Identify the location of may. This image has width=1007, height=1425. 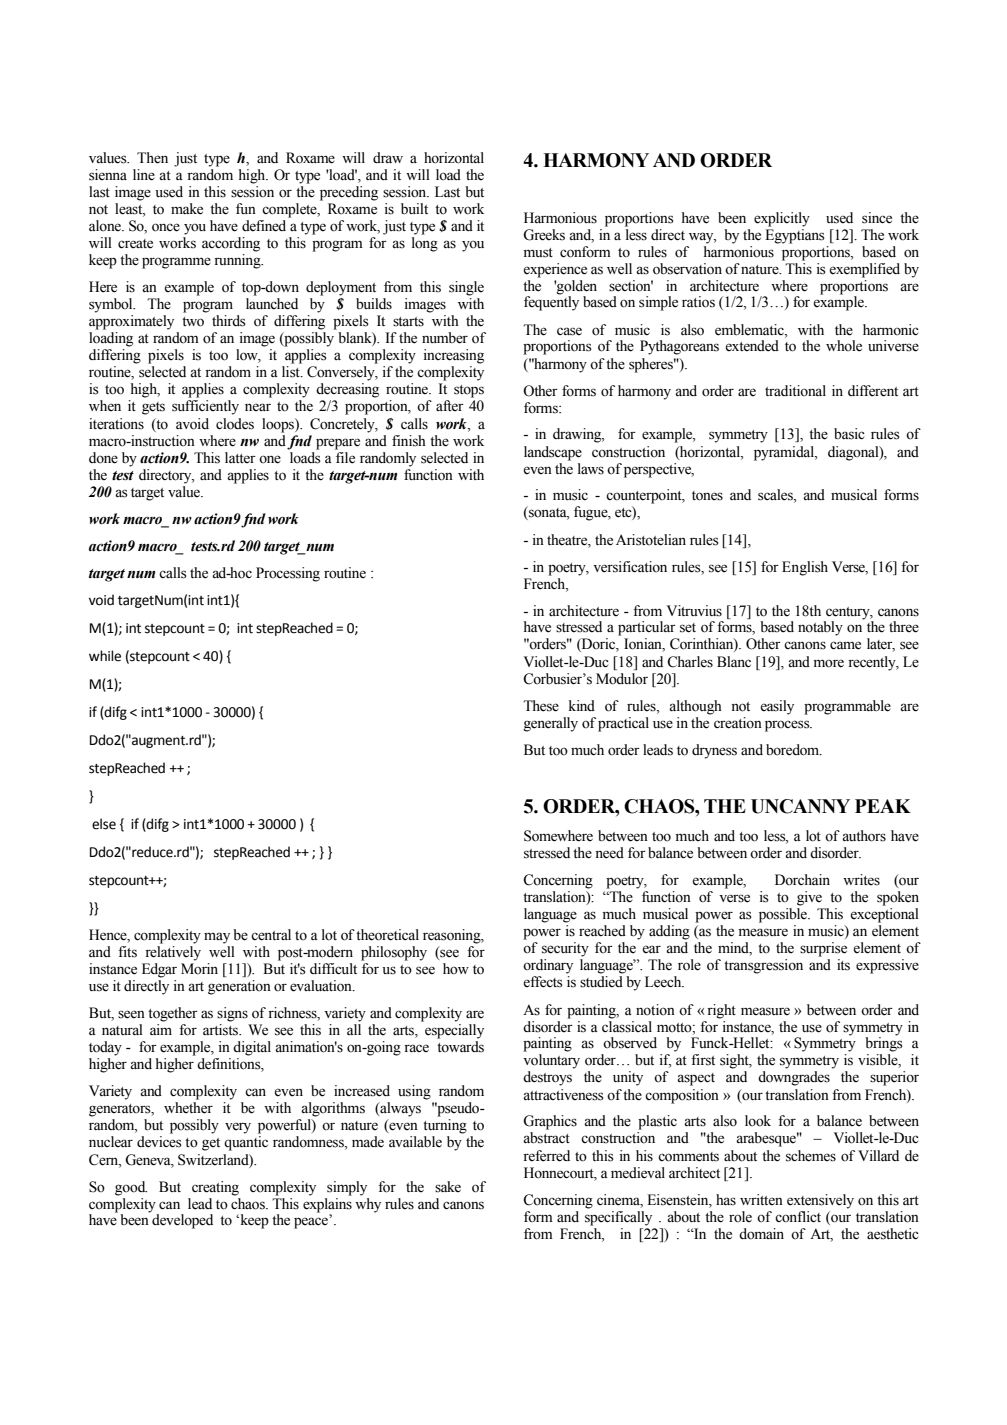
(217, 938).
